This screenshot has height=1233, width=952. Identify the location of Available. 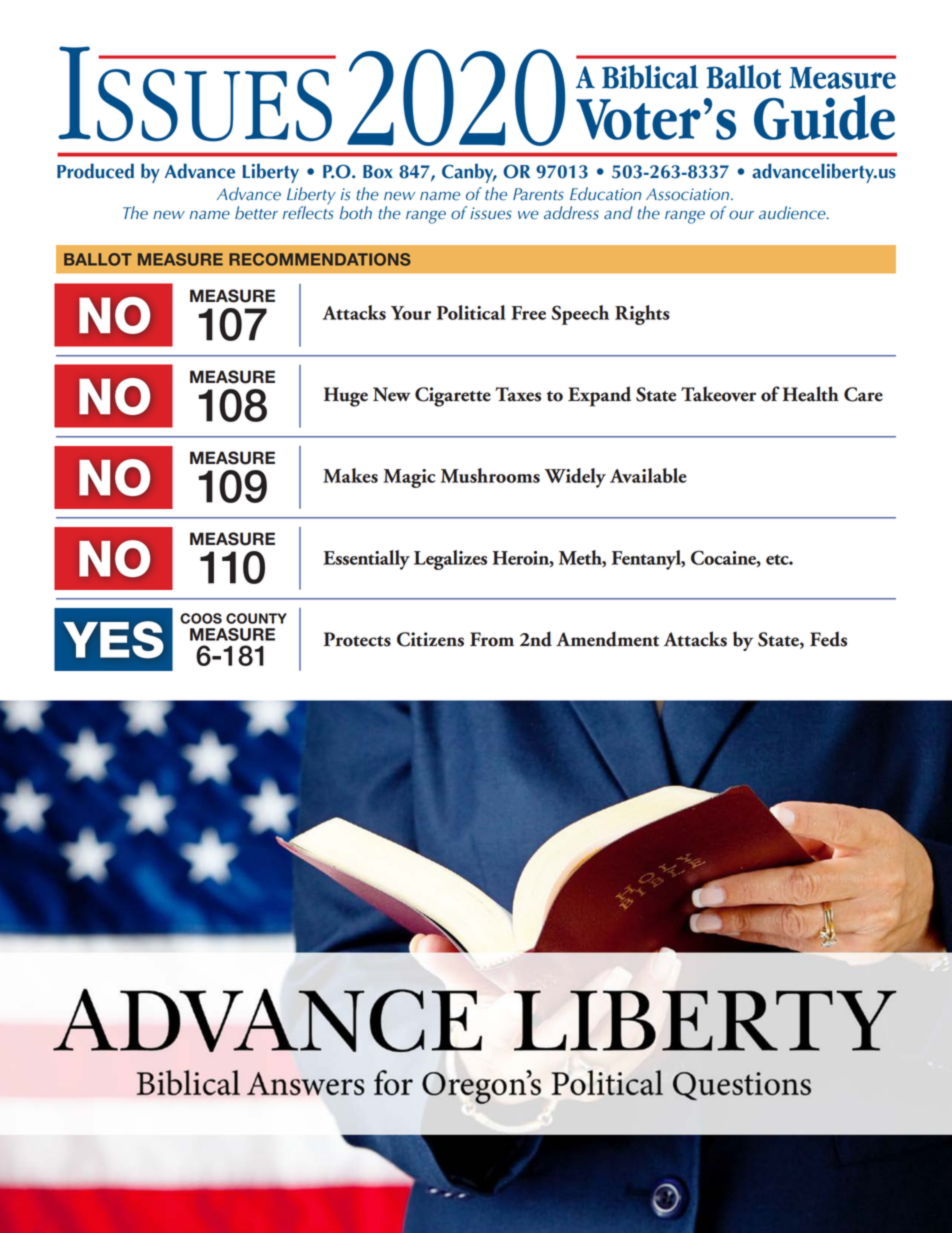
(648, 475).
